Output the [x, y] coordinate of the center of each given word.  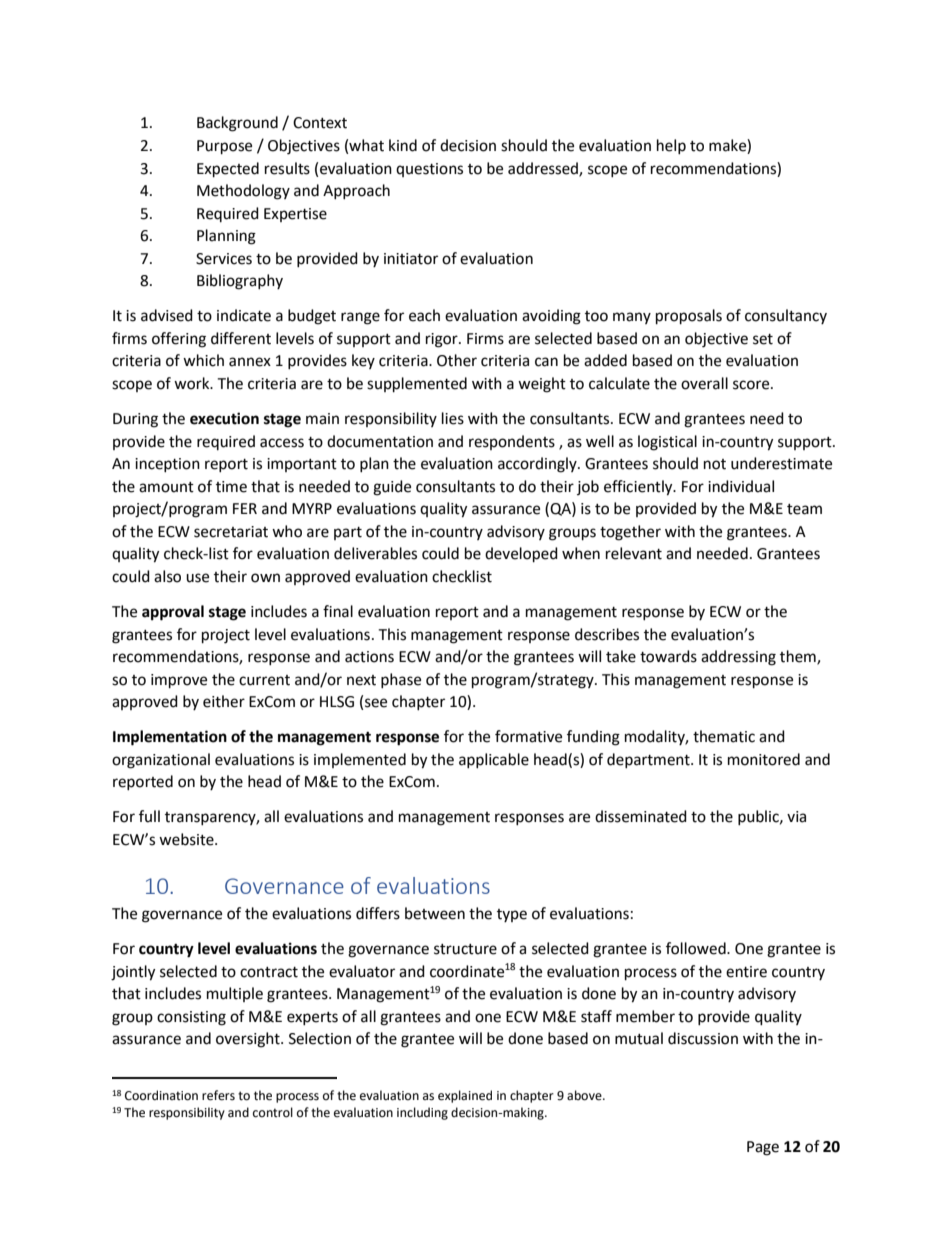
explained [465, 1096]
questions [429, 170]
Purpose [224, 147]
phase [401, 680]
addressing [738, 658]
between [435, 913]
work [193, 383]
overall [704, 383]
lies [453, 418]
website [187, 839]
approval [173, 613]
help [671, 146]
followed [697, 948]
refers [218, 1095]
